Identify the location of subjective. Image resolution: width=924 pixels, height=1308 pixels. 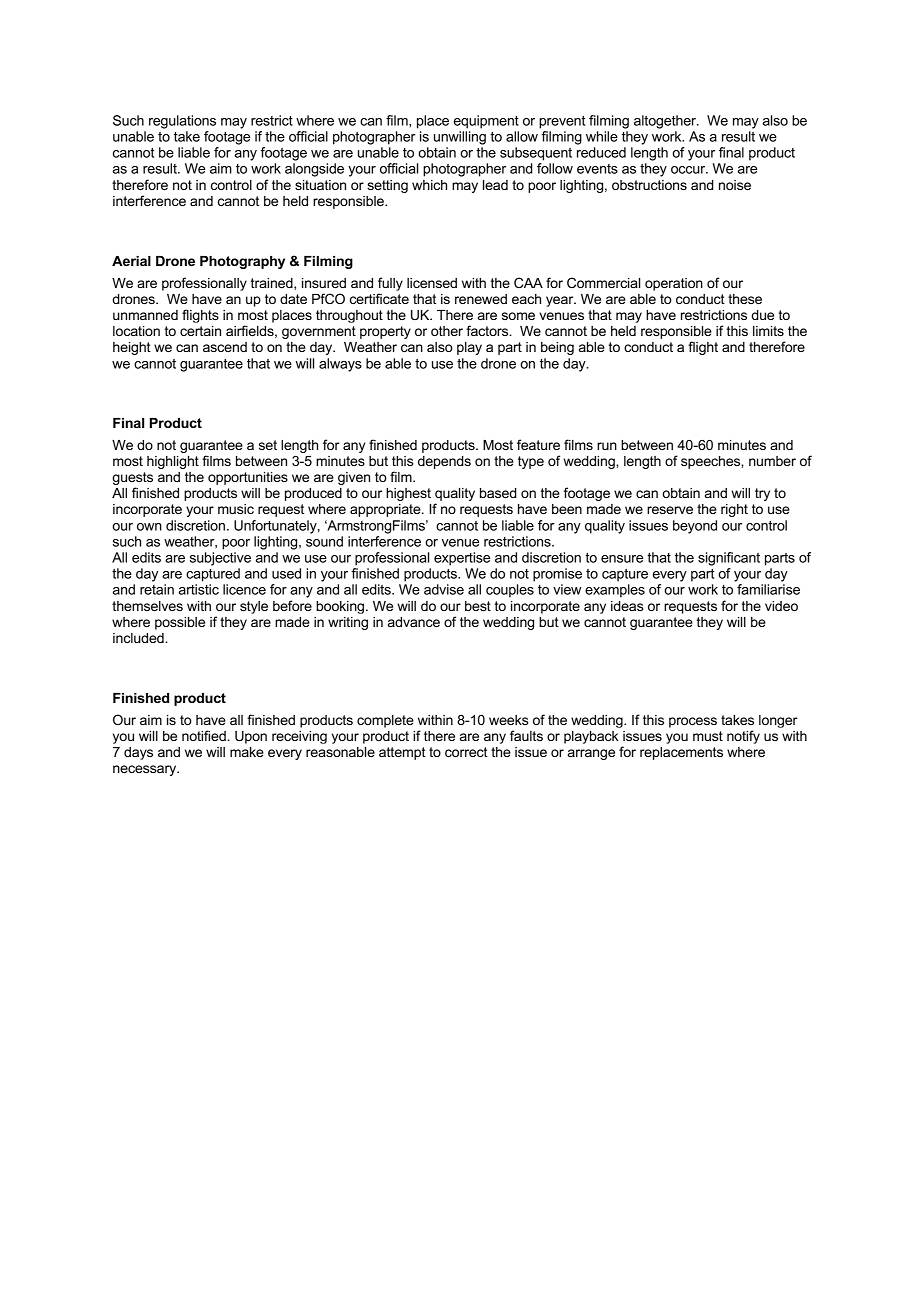
(220, 559).
